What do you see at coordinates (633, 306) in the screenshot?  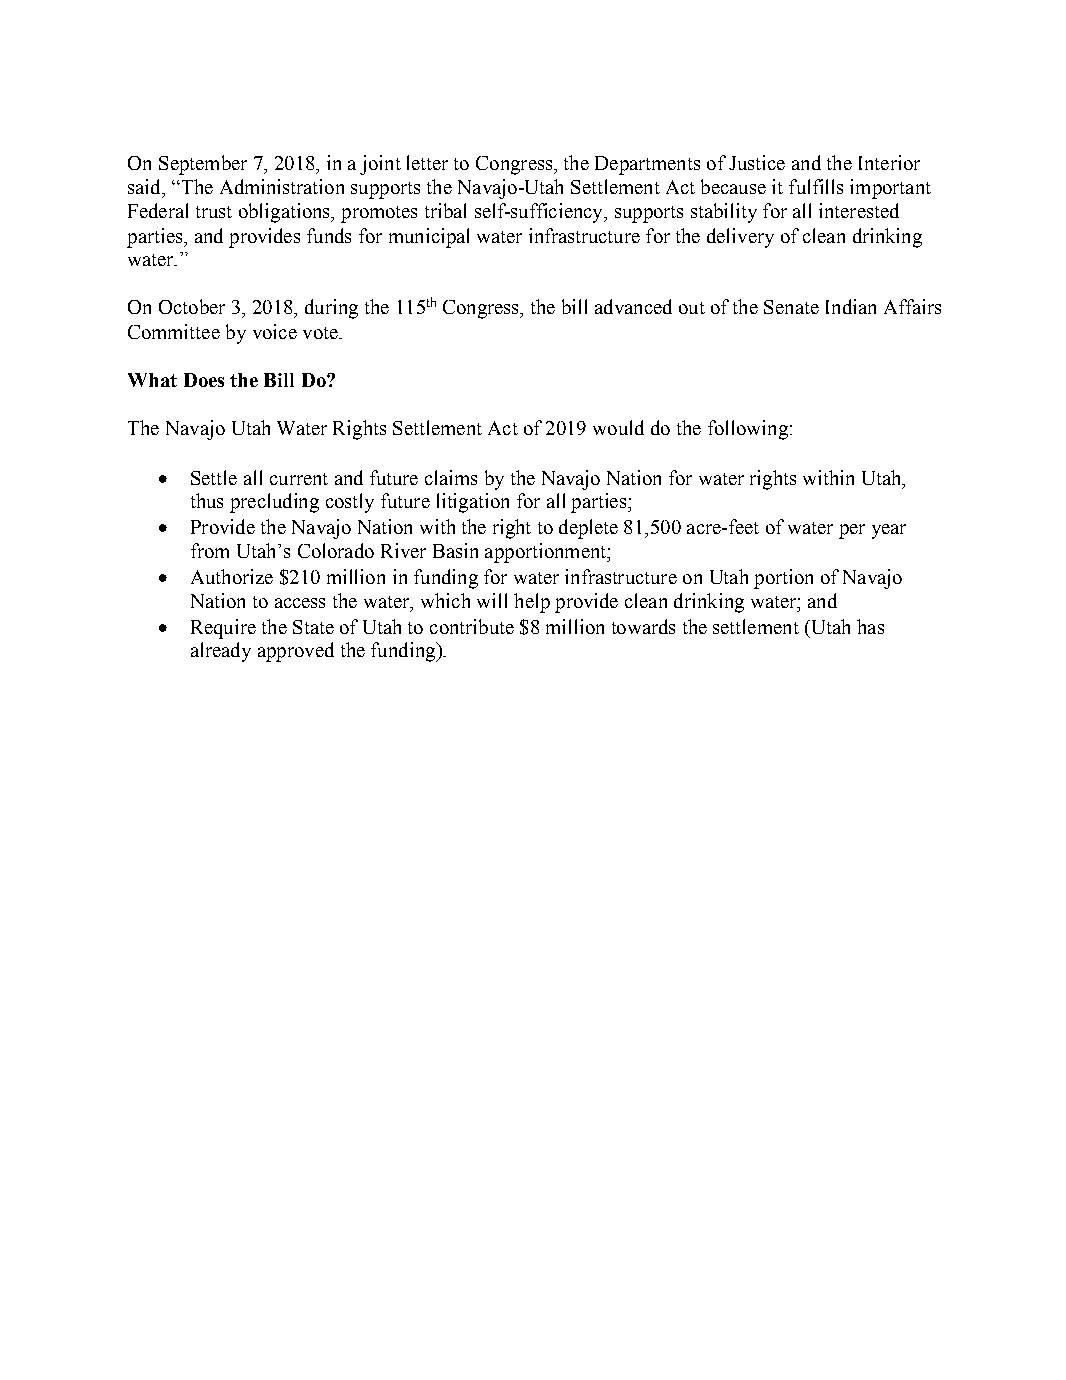 I see `advanced` at bounding box center [633, 306].
